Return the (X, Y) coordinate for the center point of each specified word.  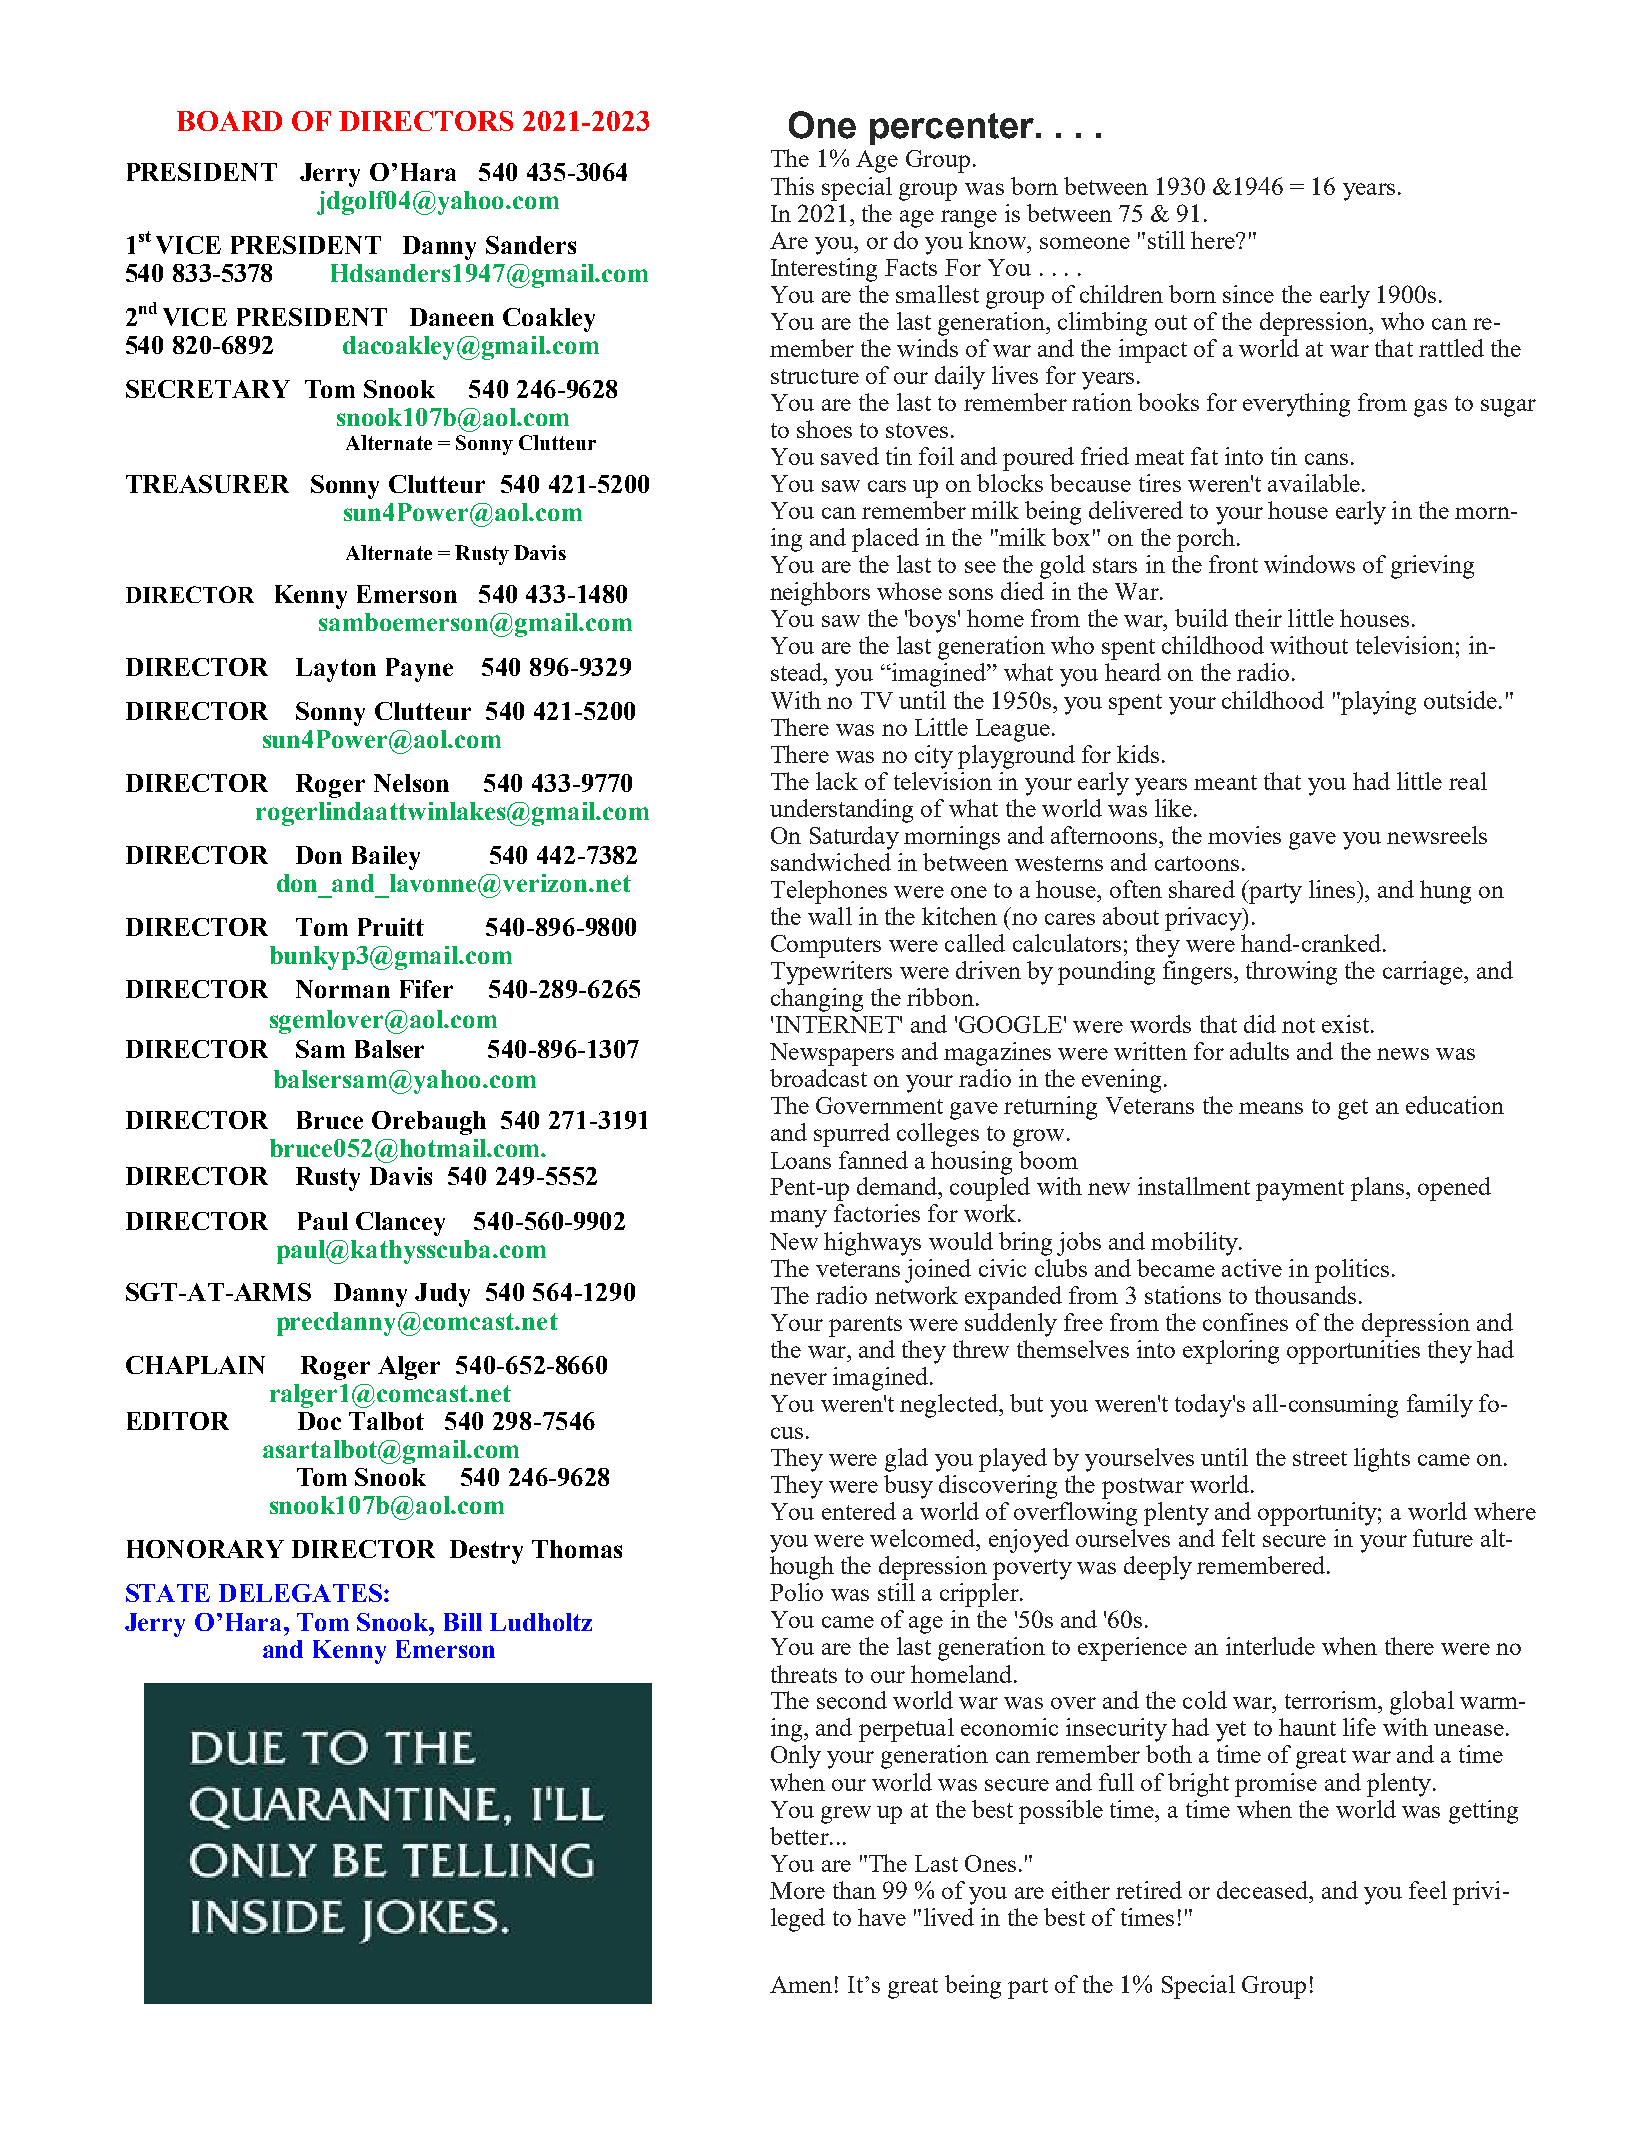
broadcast (818, 1078)
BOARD (229, 121)
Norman (343, 989)
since (1248, 294)
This (792, 186)
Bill (463, 1622)
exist (1347, 1024)
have (882, 1917)
